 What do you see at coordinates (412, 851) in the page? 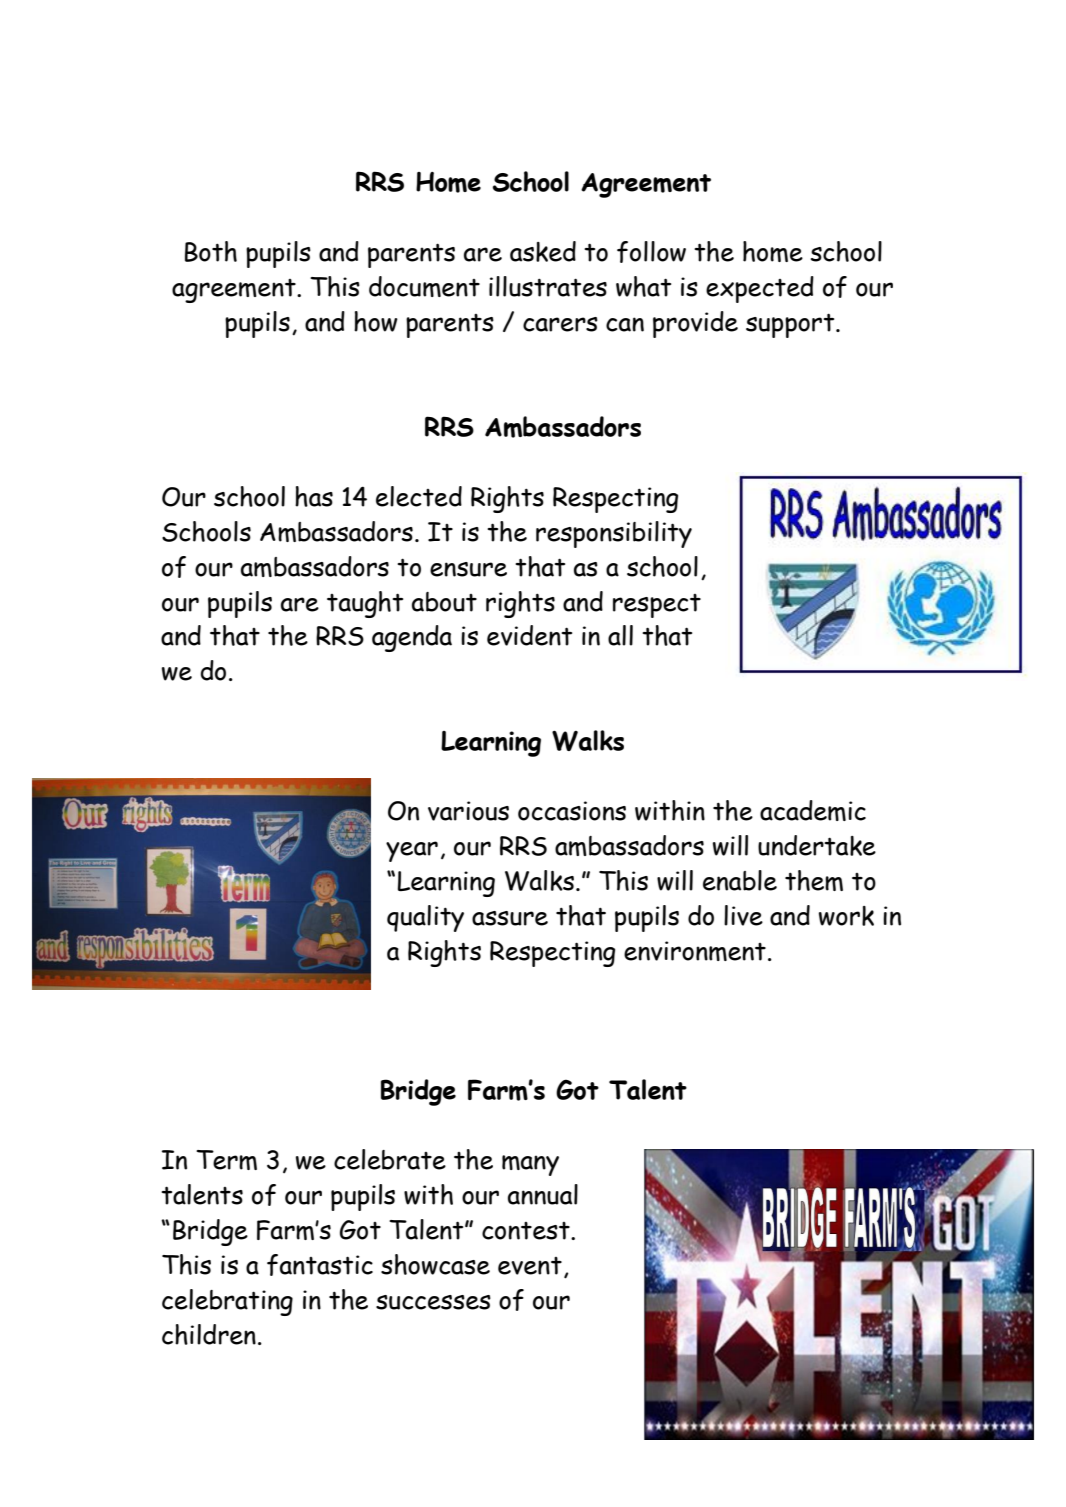
I see `year` at bounding box center [412, 851].
